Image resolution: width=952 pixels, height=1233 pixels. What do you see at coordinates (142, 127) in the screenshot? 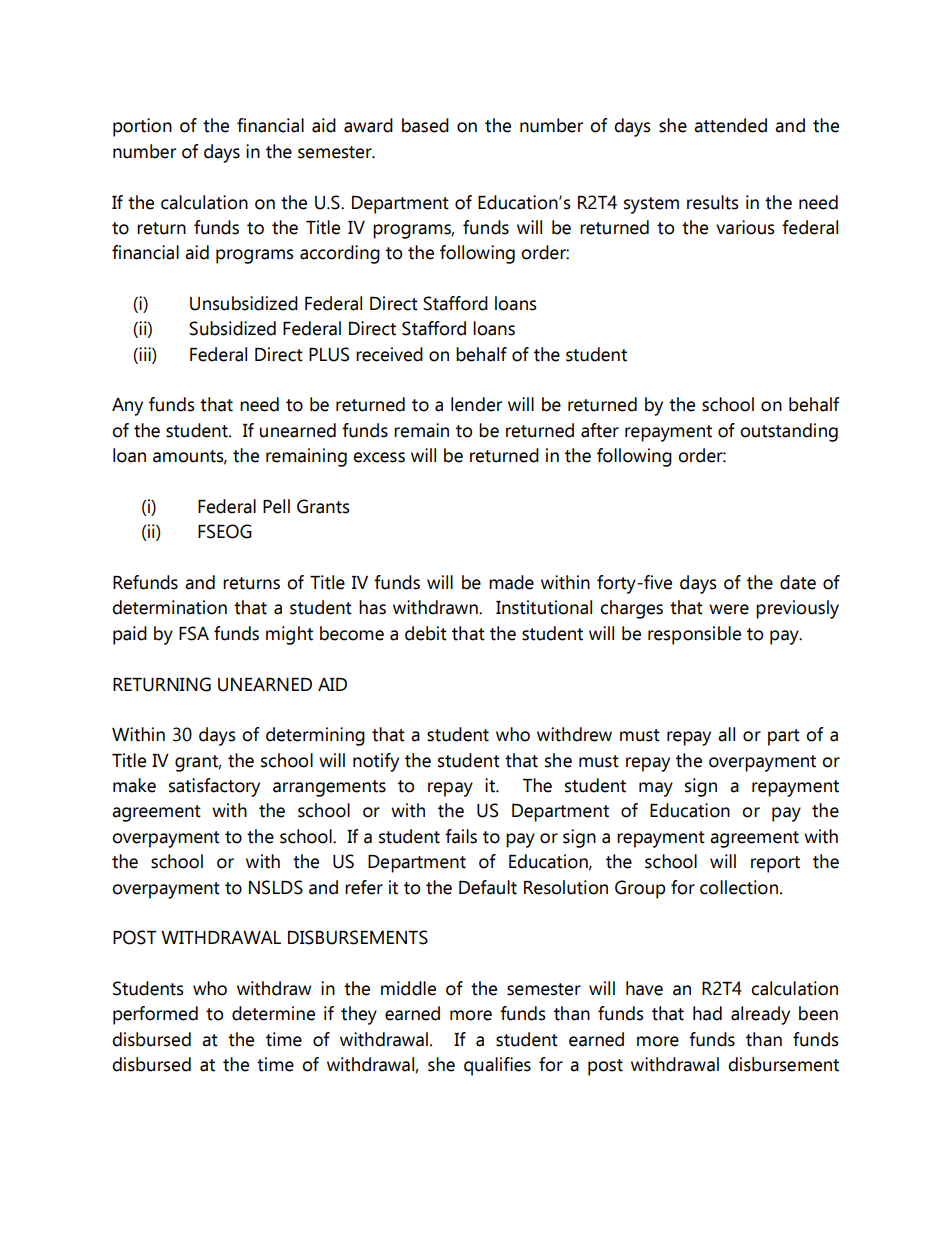
I see `portion` at bounding box center [142, 127].
